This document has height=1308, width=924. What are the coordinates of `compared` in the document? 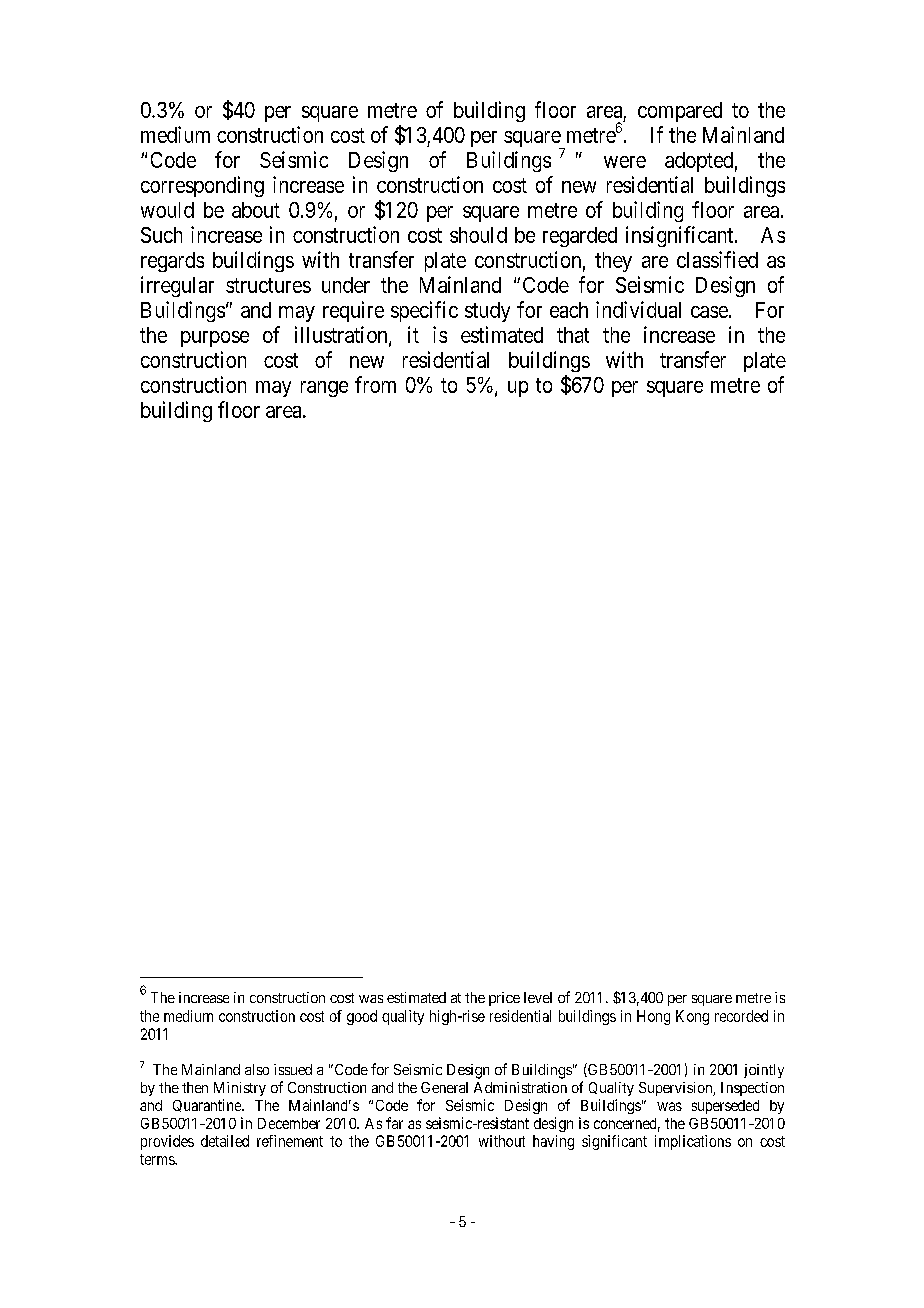 It's located at (680, 112).
